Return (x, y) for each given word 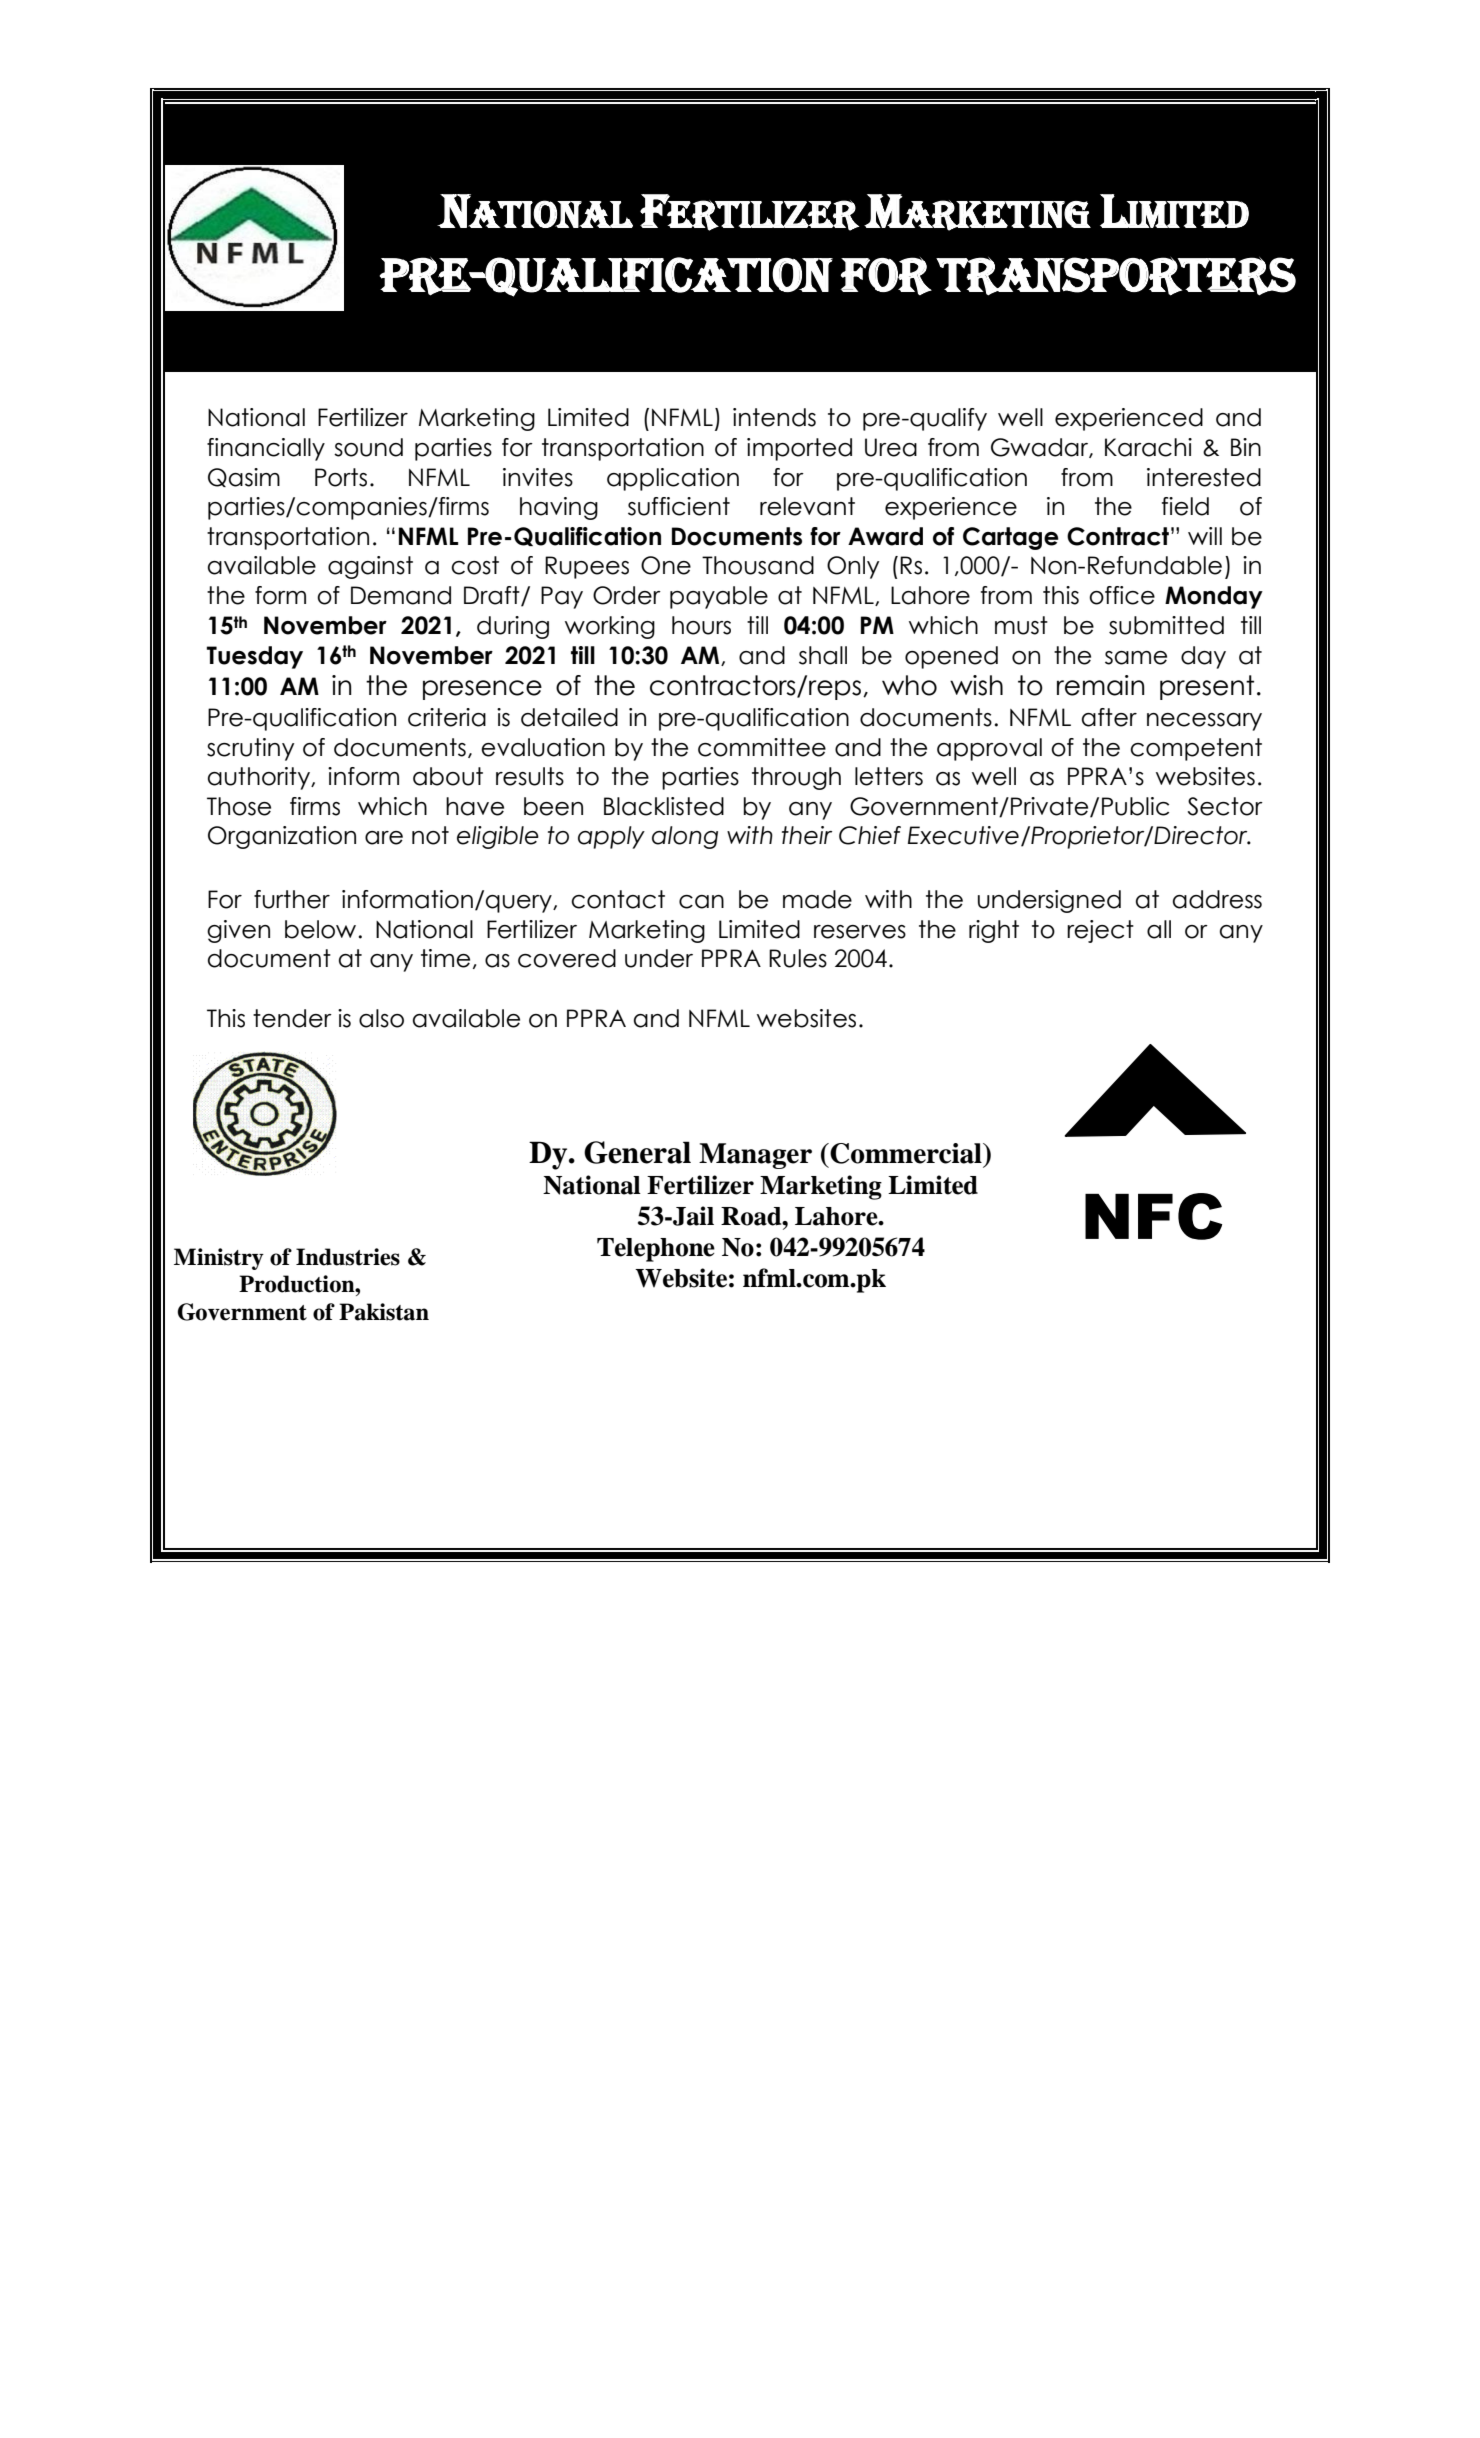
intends (774, 417)
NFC (1153, 1216)
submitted (1166, 625)
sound (368, 447)
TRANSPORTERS (1116, 276)
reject (1100, 931)
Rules (798, 958)
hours (701, 625)
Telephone (656, 1250)
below (320, 929)
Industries (348, 1257)
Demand (401, 595)
